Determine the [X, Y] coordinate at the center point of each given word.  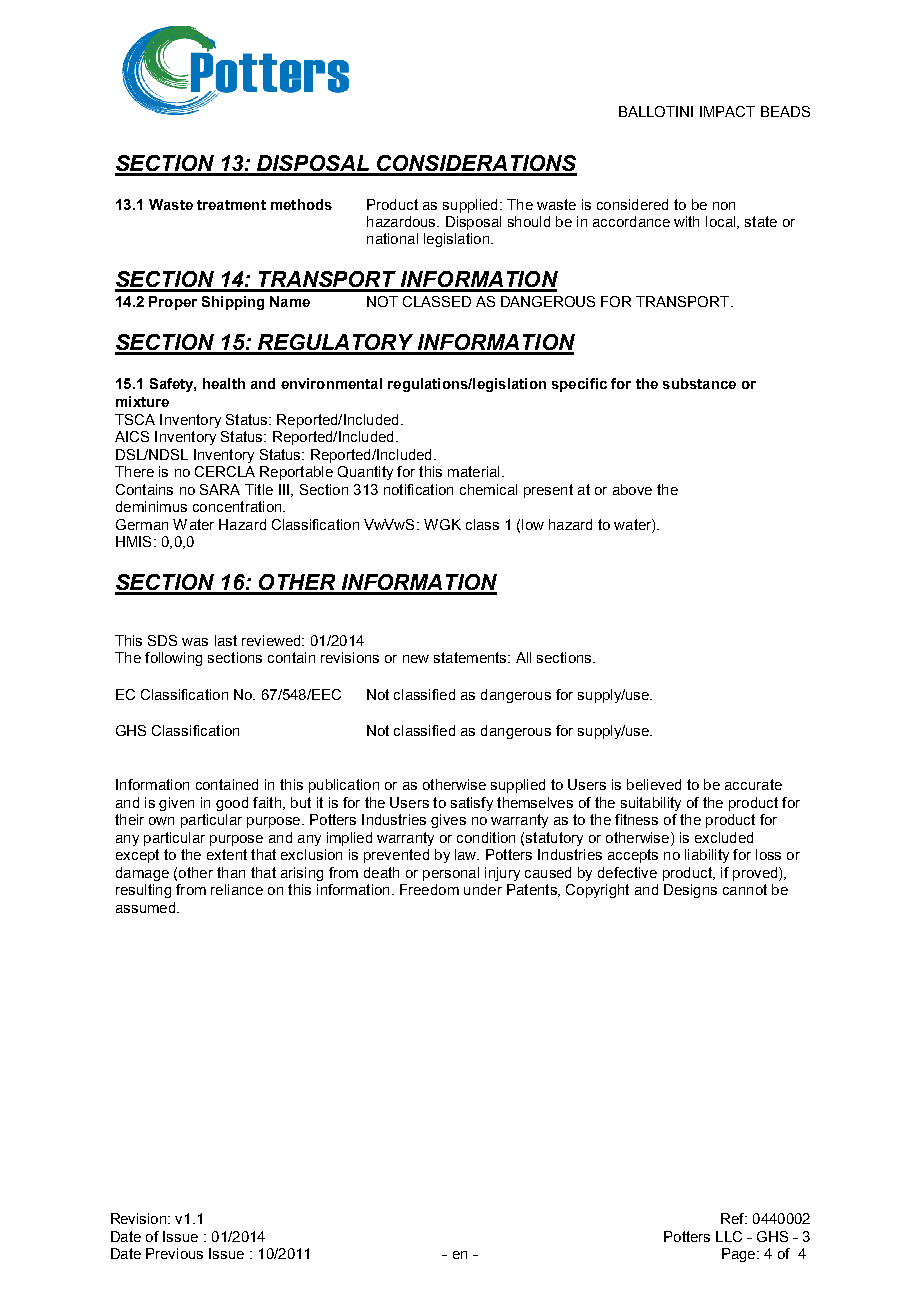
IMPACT [727, 111]
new [416, 659]
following [173, 659]
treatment [231, 205]
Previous [174, 1253]
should [529, 221]
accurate [753, 784]
